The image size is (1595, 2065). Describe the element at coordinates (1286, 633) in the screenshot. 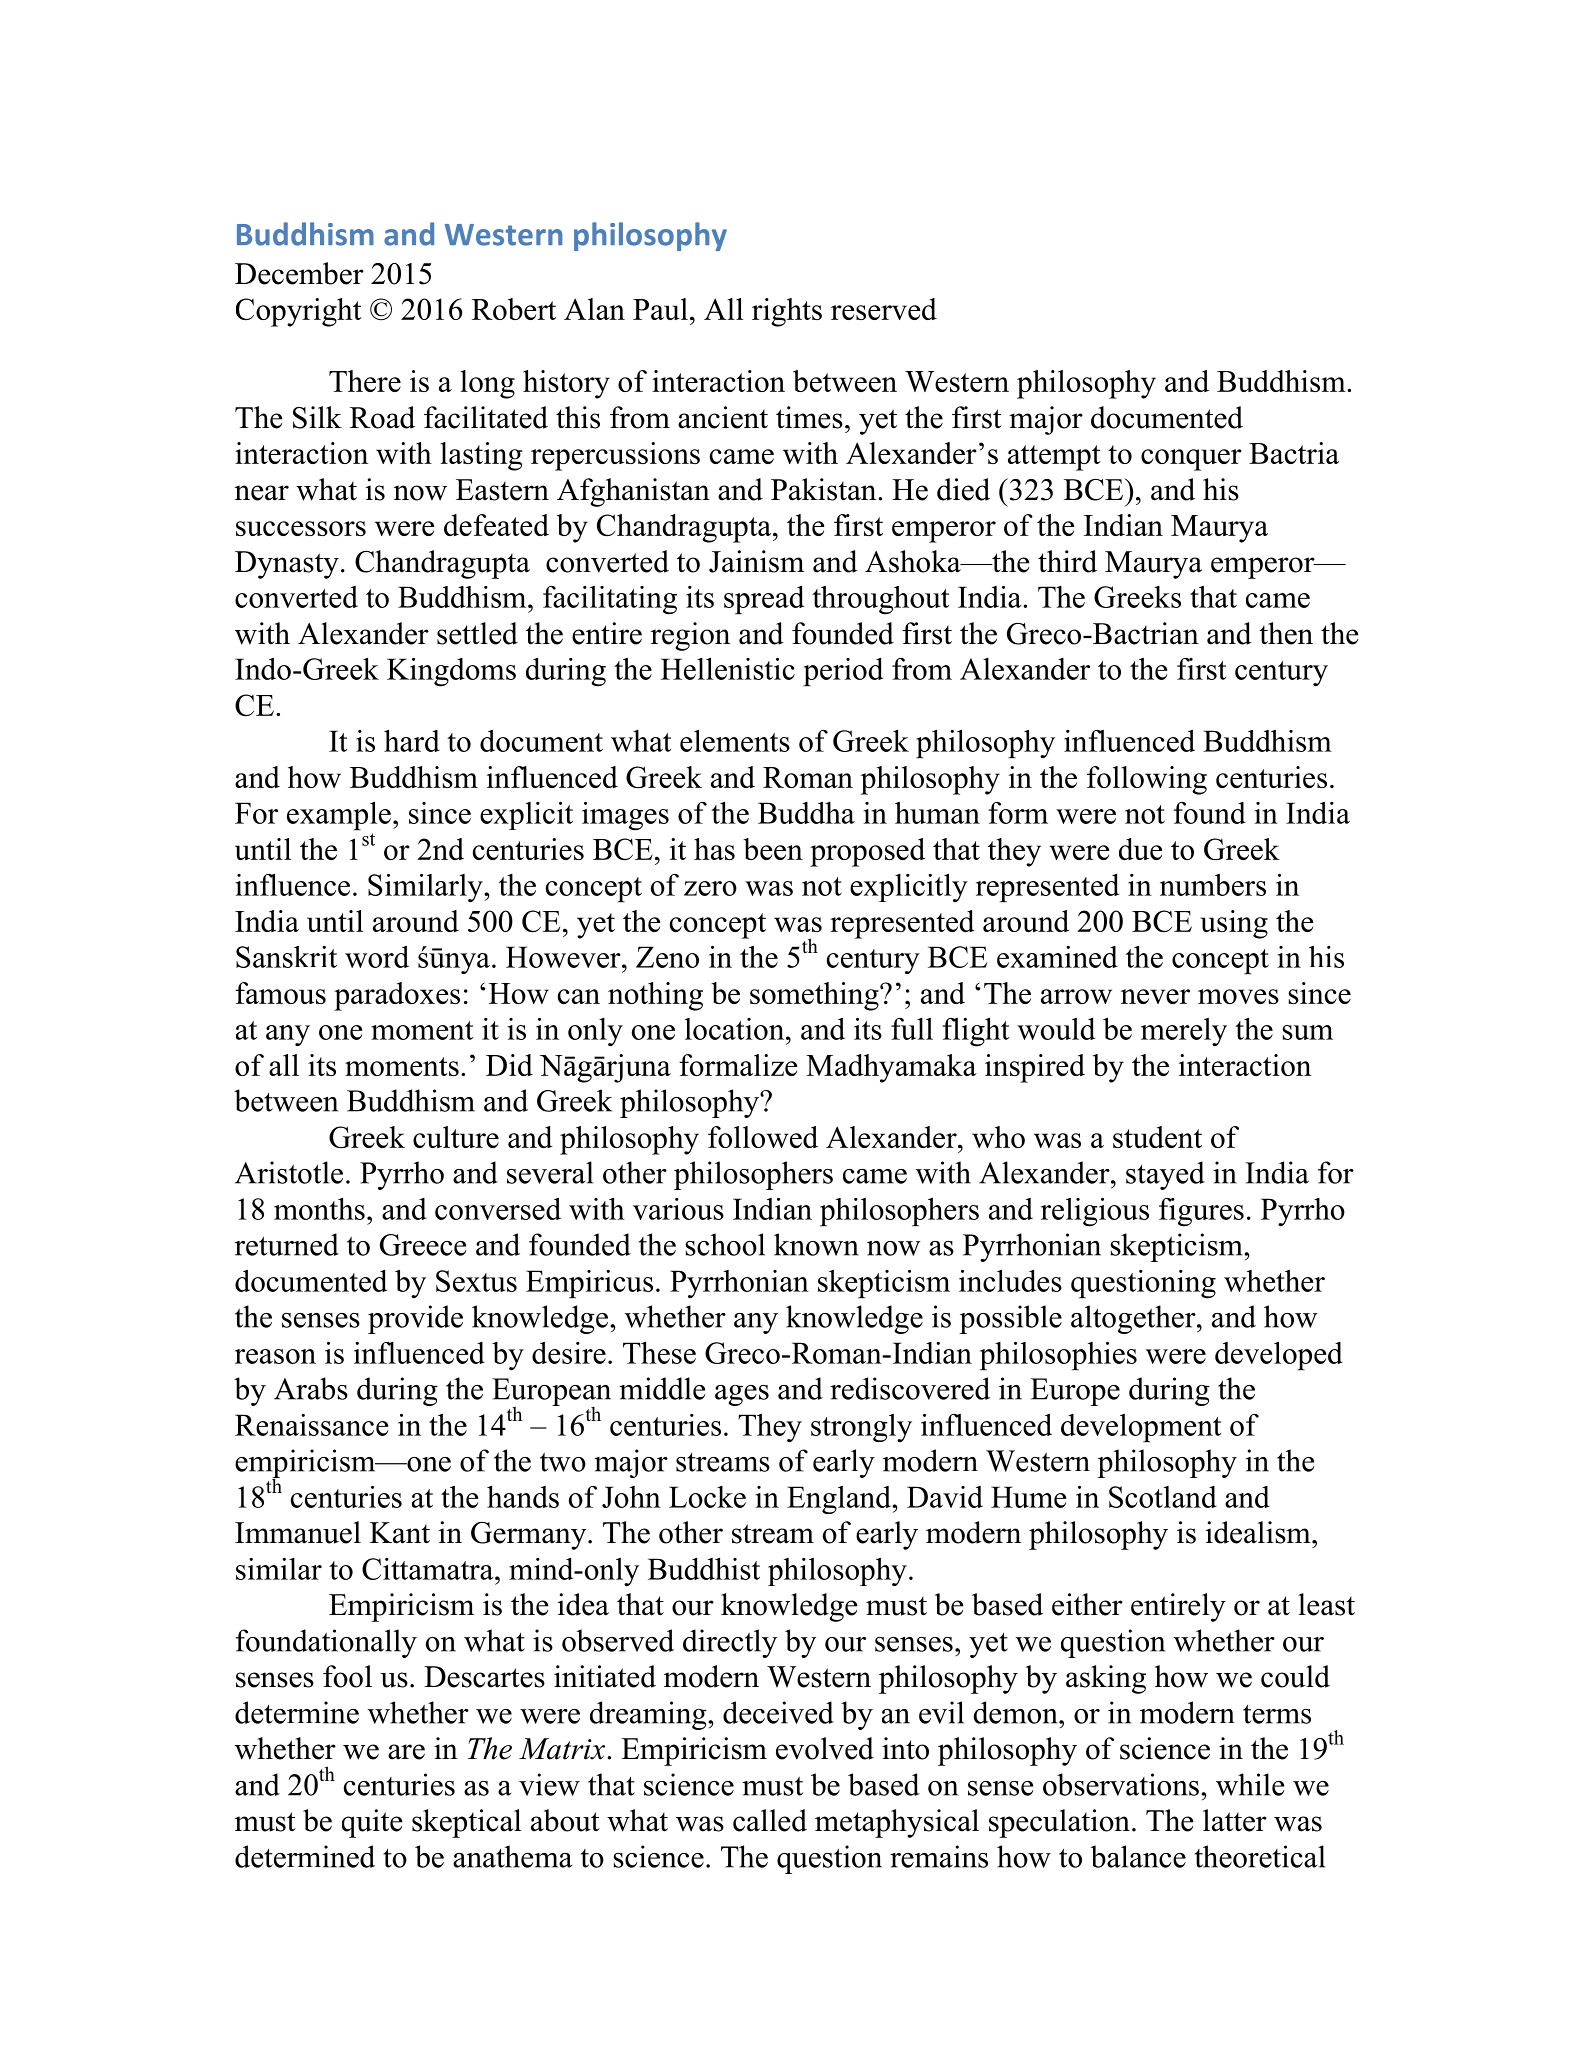

I see `then` at that location.
